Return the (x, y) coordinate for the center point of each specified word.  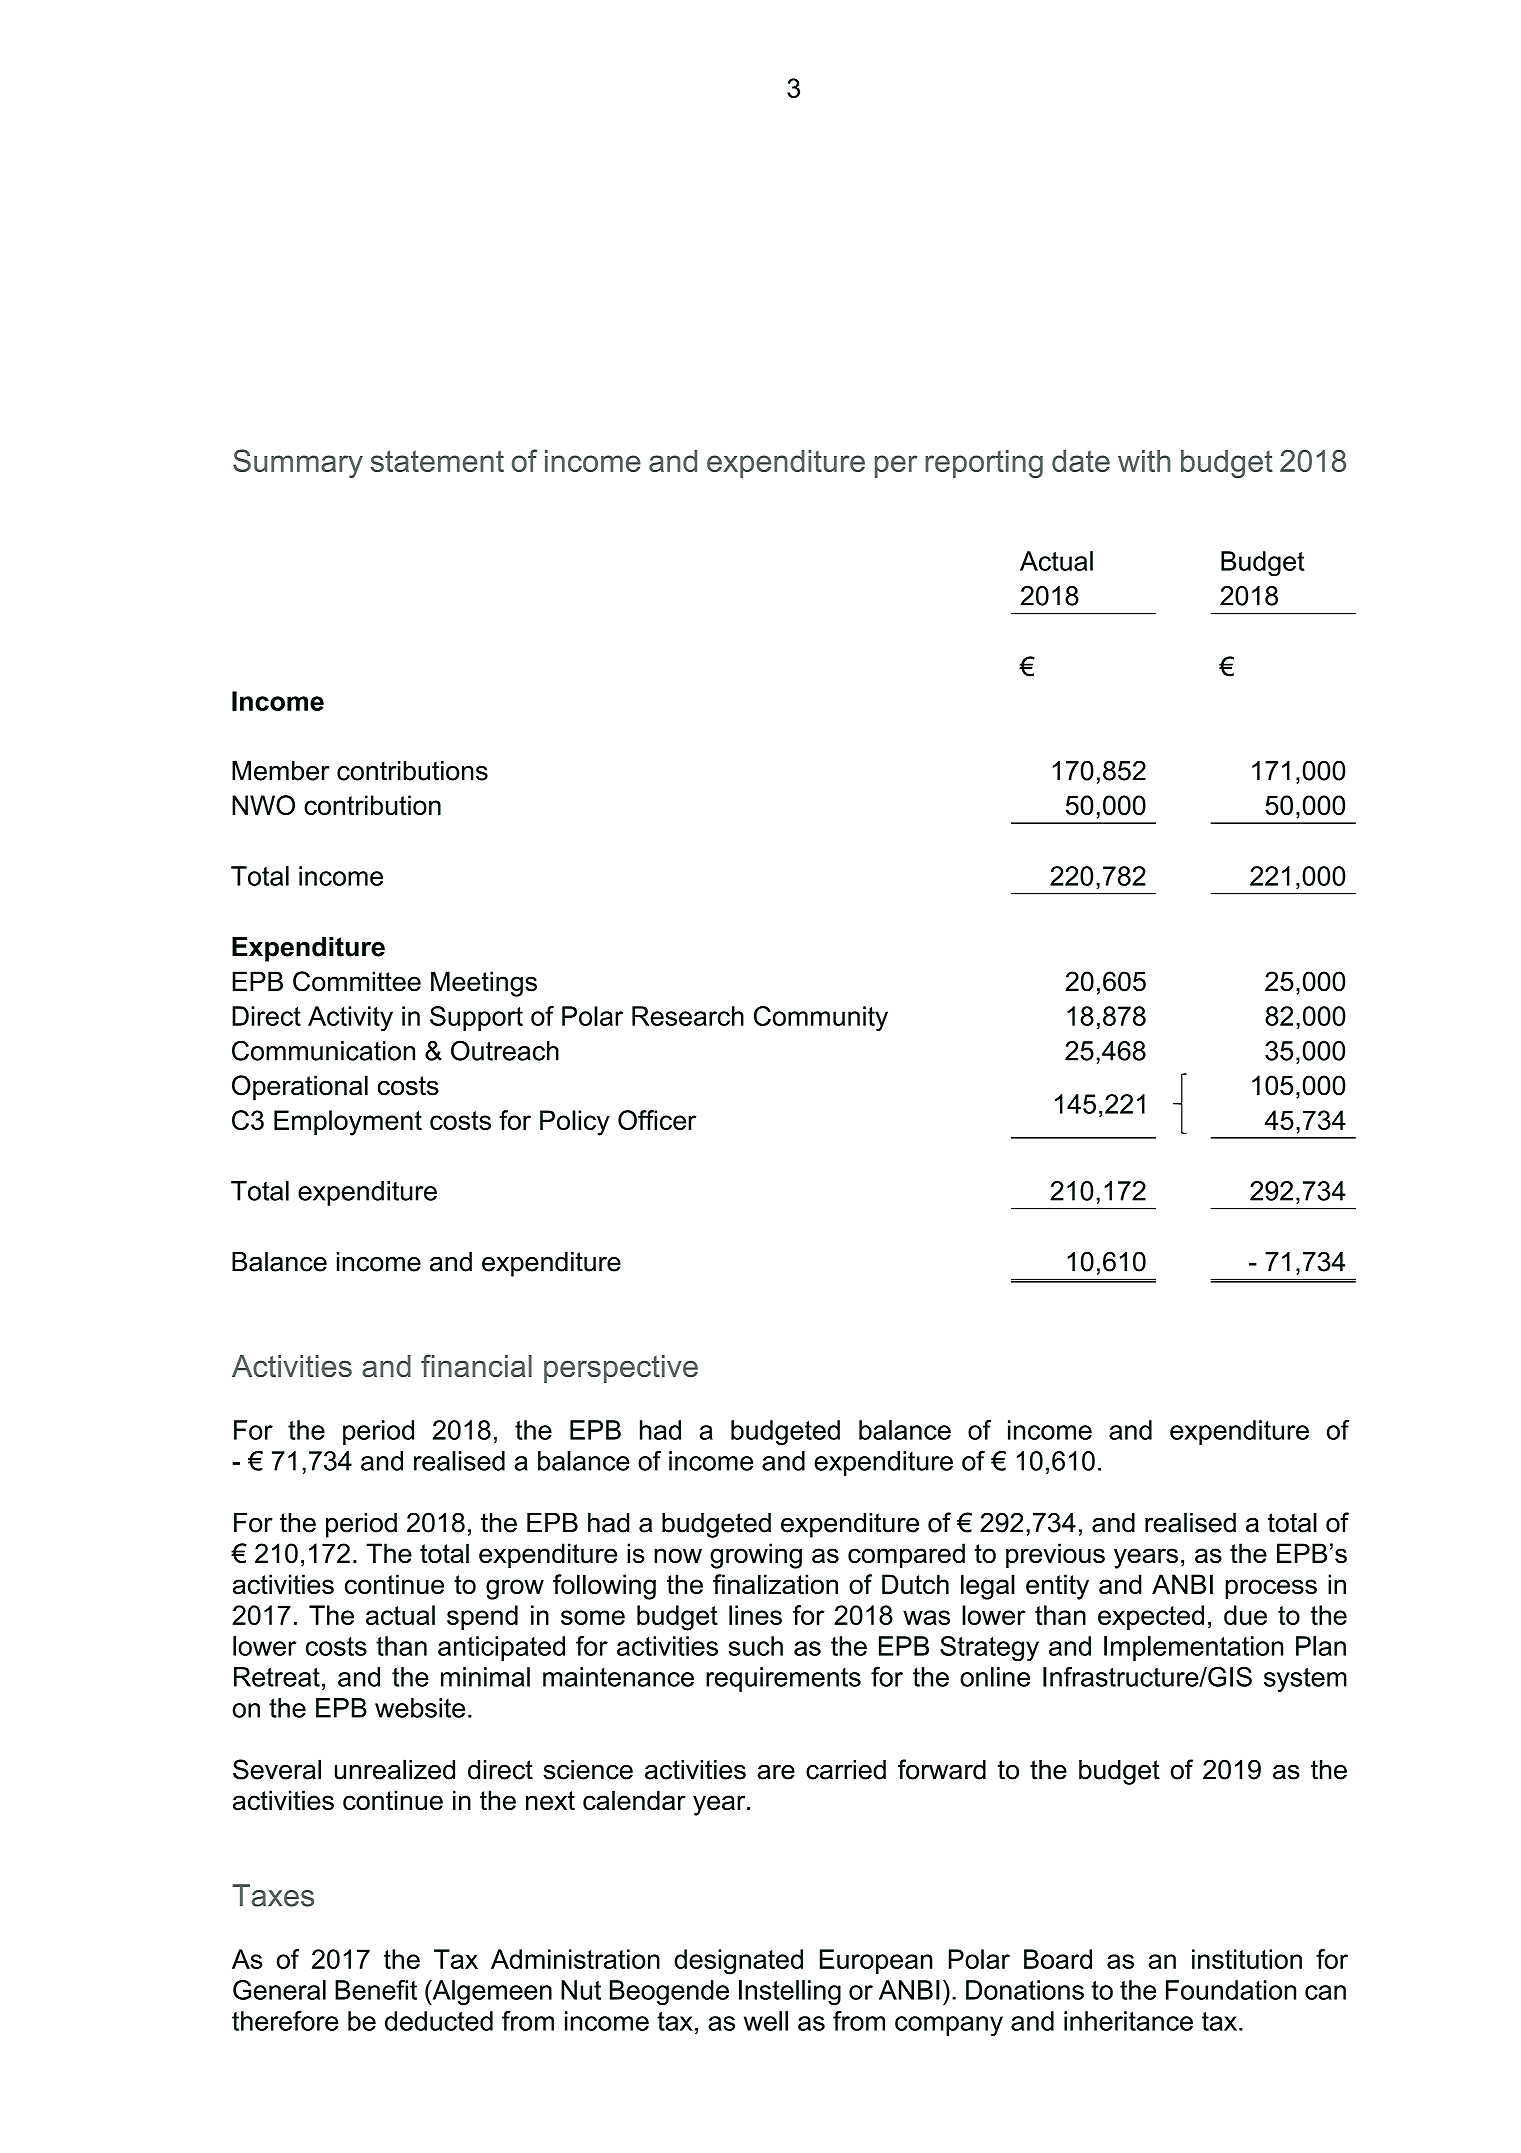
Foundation (1231, 1990)
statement (437, 461)
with (1144, 461)
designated (738, 1962)
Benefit (376, 1990)
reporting (984, 464)
